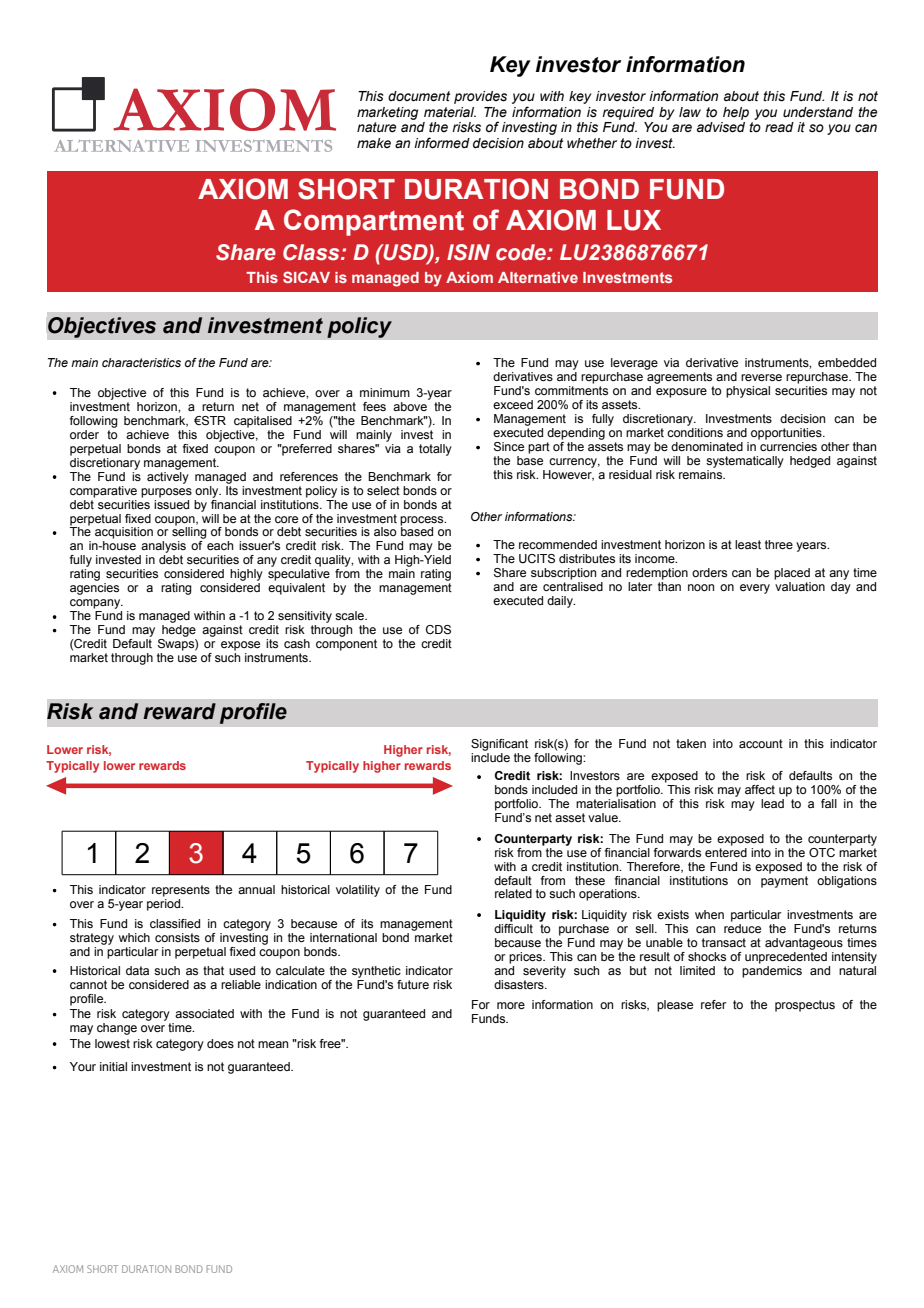  What do you see at coordinates (141, 362) in the document?
I see `characteristics` at bounding box center [141, 362].
